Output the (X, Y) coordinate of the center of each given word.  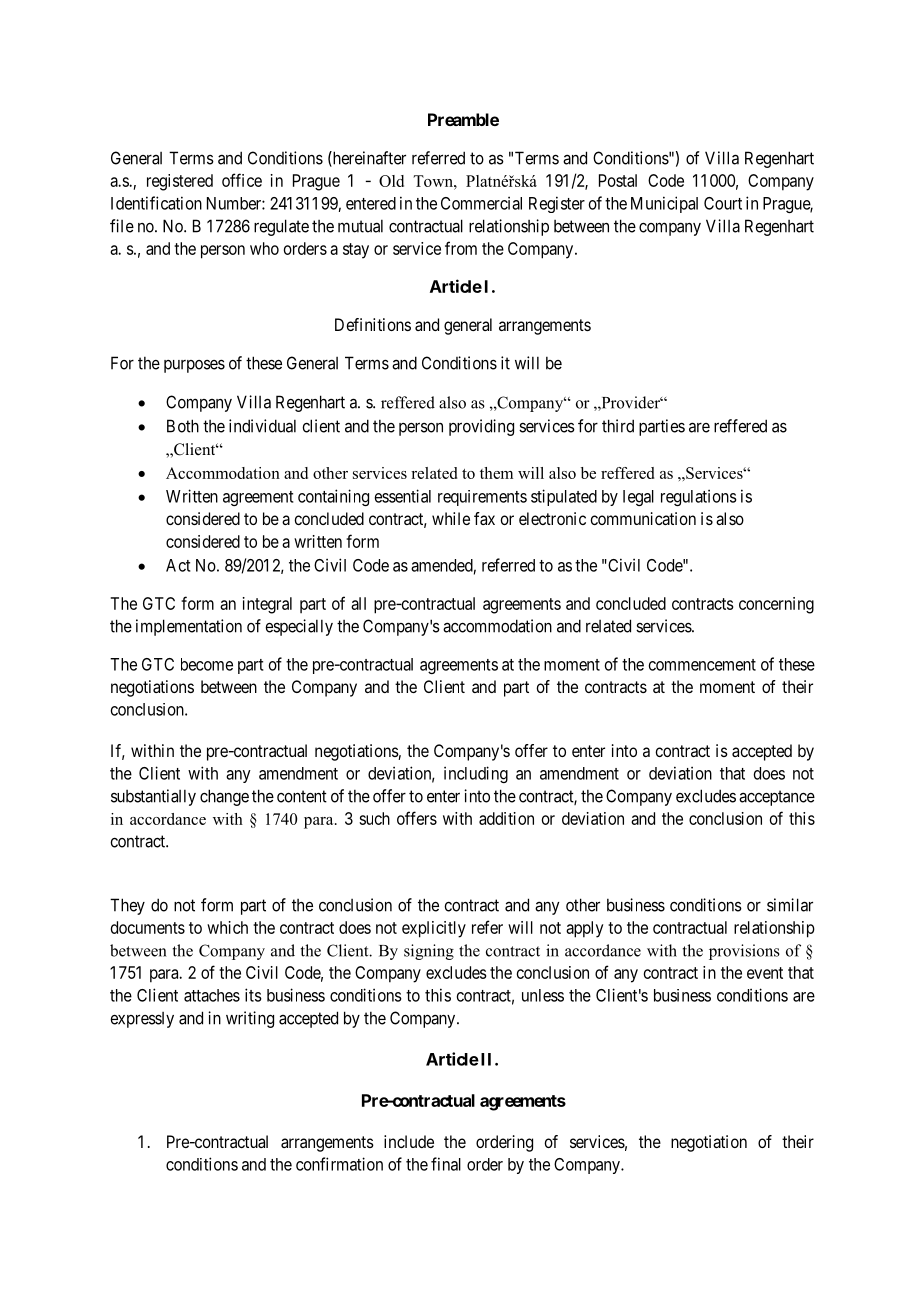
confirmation (339, 1164)
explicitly (434, 929)
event (765, 973)
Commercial (481, 203)
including (476, 774)
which (227, 927)
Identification (156, 203)
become (207, 664)
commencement (702, 665)
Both (183, 426)
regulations (699, 497)
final (446, 1164)
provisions (744, 952)
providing (481, 427)
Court (723, 203)
